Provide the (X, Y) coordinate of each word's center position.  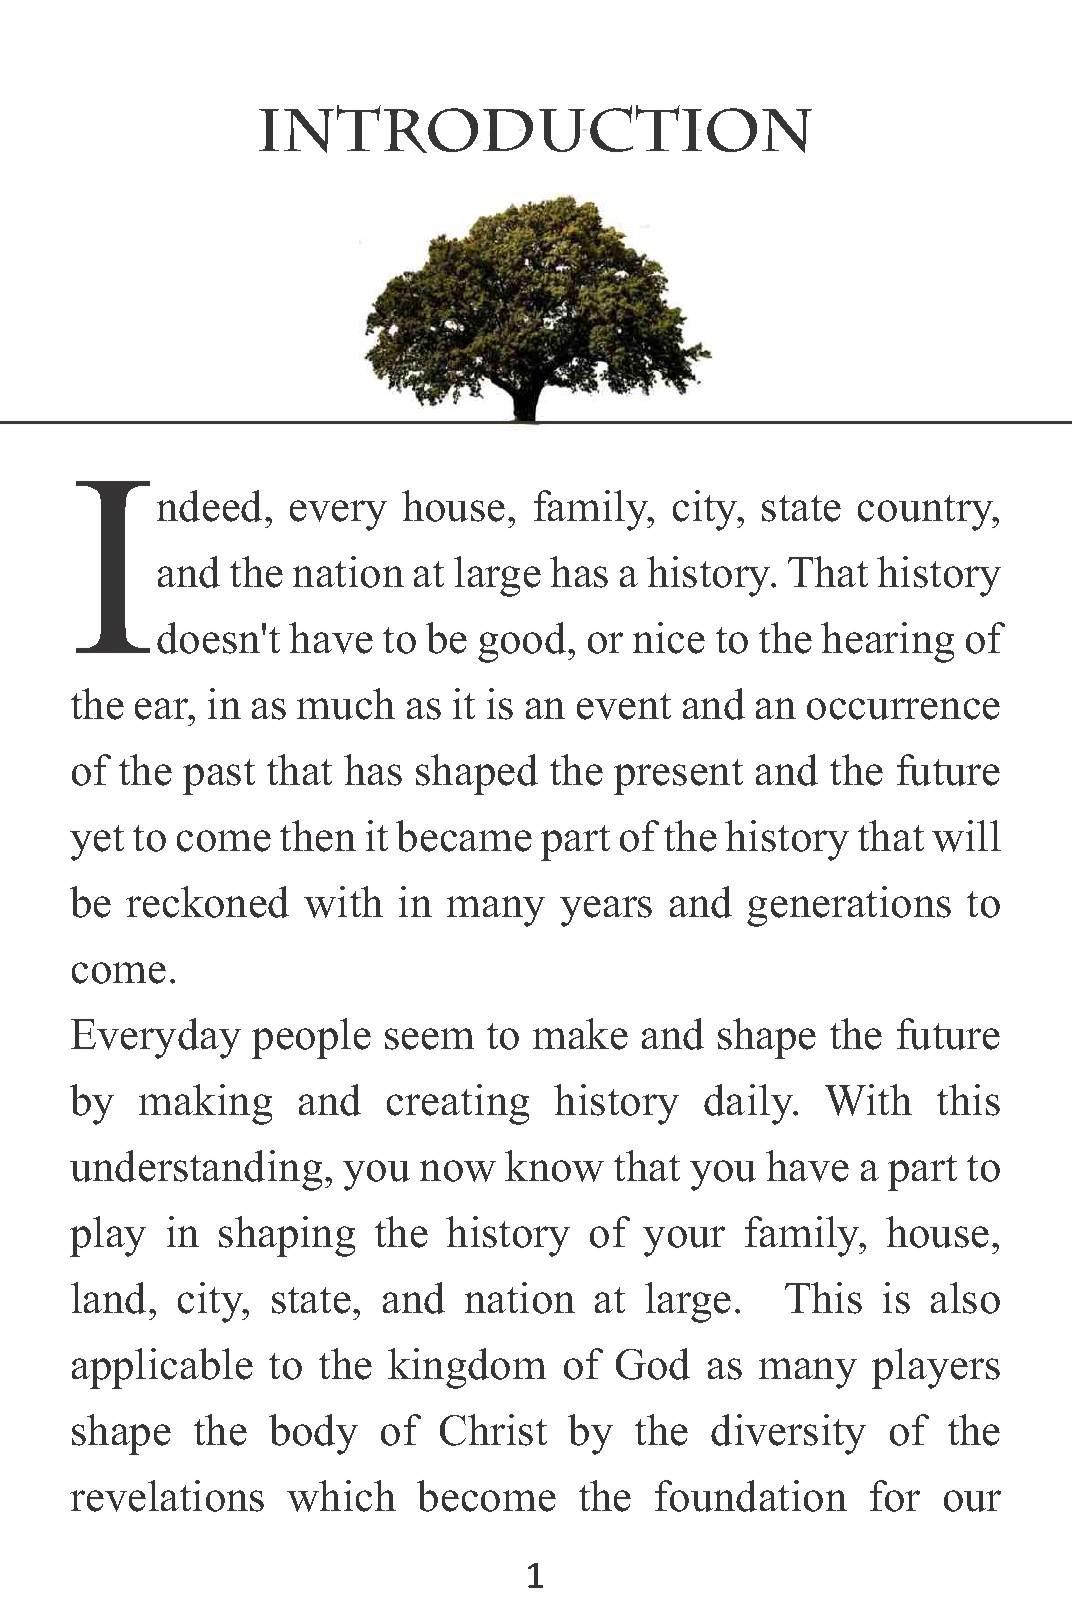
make (580, 1034)
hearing (887, 642)
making (205, 1104)
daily (750, 1104)
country (927, 513)
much (346, 704)
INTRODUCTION (535, 129)
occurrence (903, 709)
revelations (167, 1496)
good (523, 642)
